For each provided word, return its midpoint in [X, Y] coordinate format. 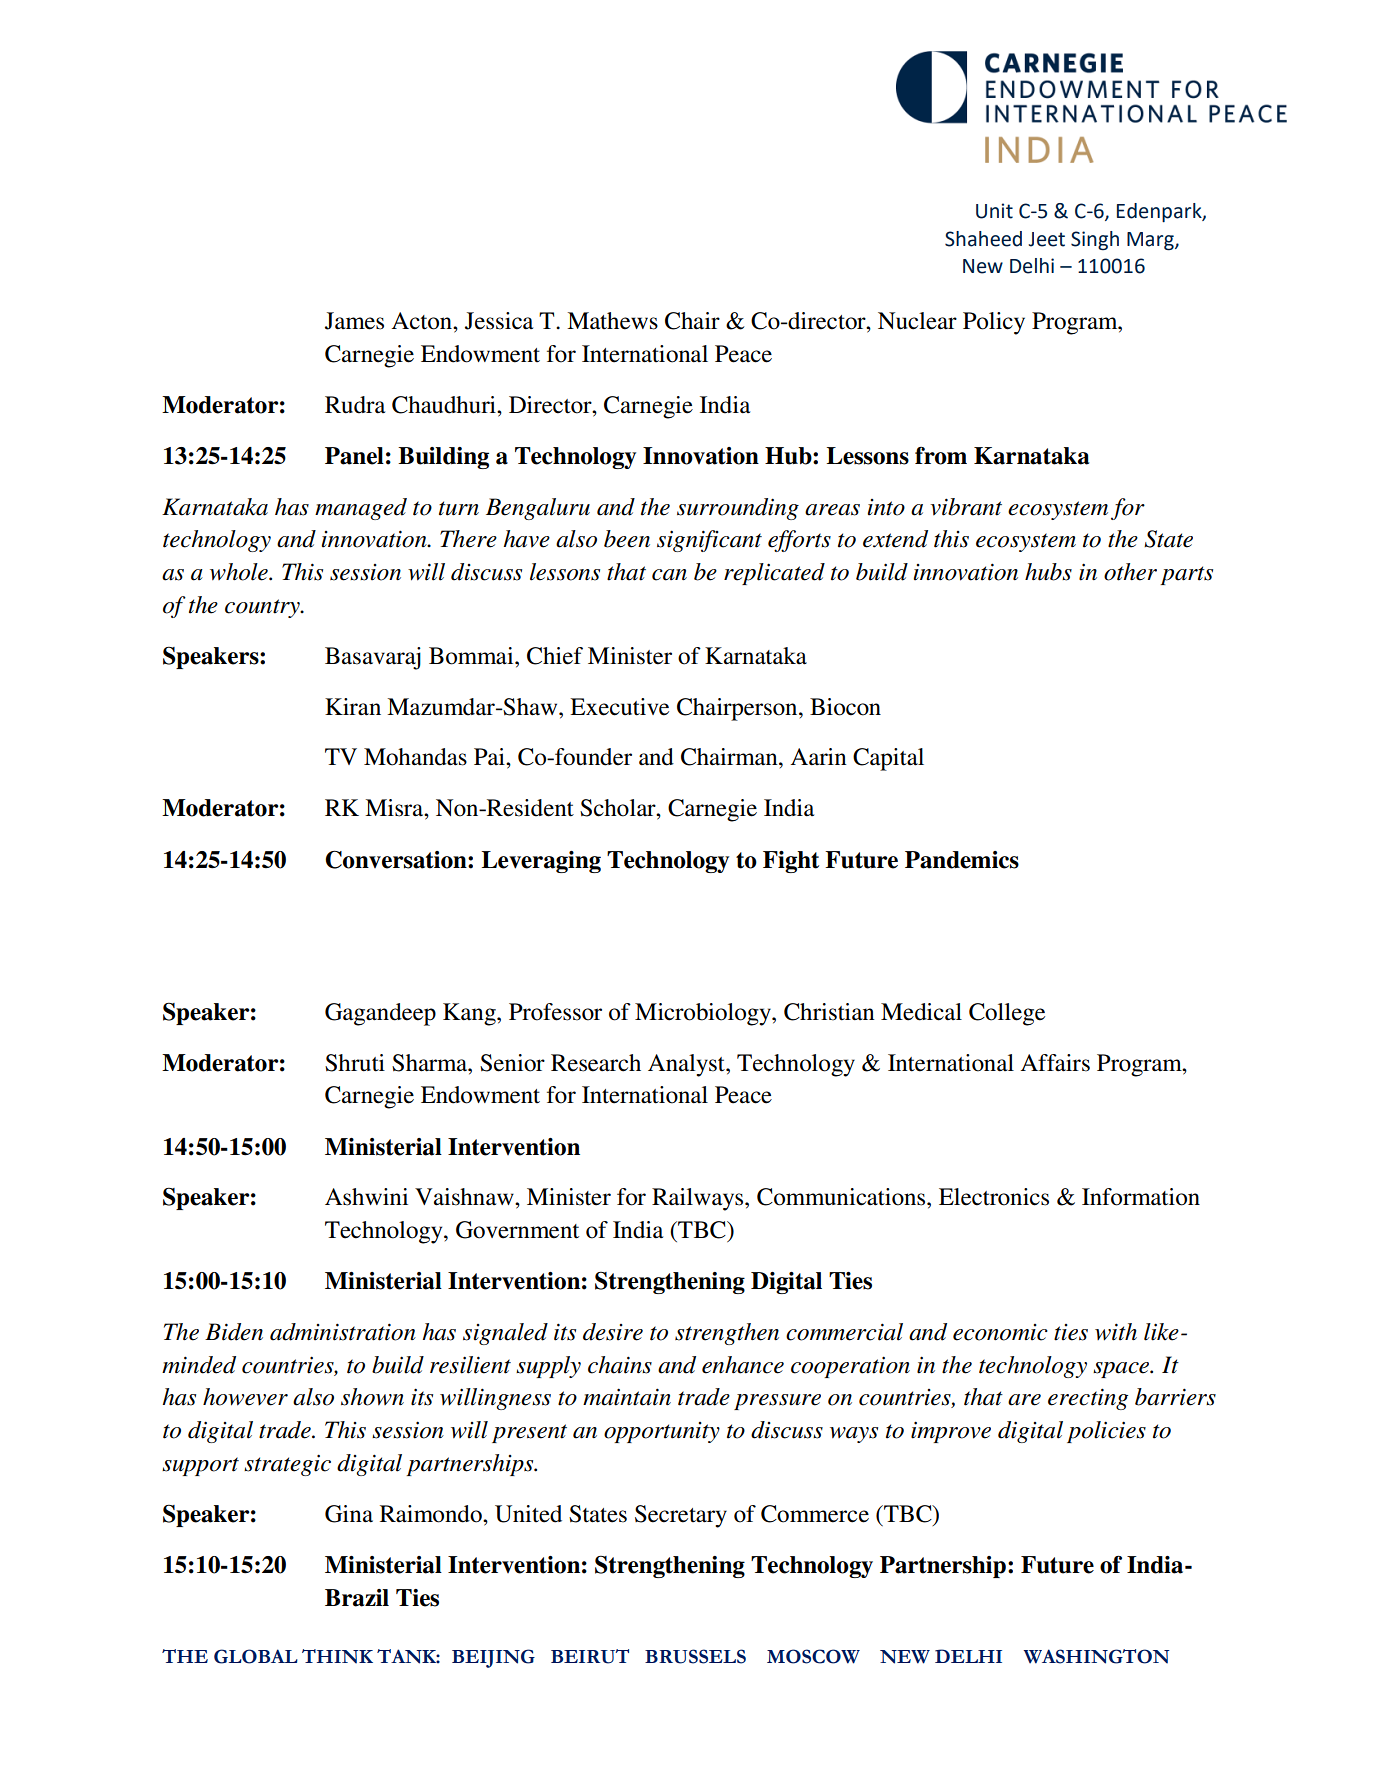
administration [343, 1332]
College [1007, 1014]
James [354, 321]
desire [613, 1332]
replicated [774, 574]
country [263, 608]
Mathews [612, 321]
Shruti [355, 1063]
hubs [1048, 572]
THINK [337, 1656]
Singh [1095, 241]
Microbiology [704, 1014]
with [1116, 1332]
